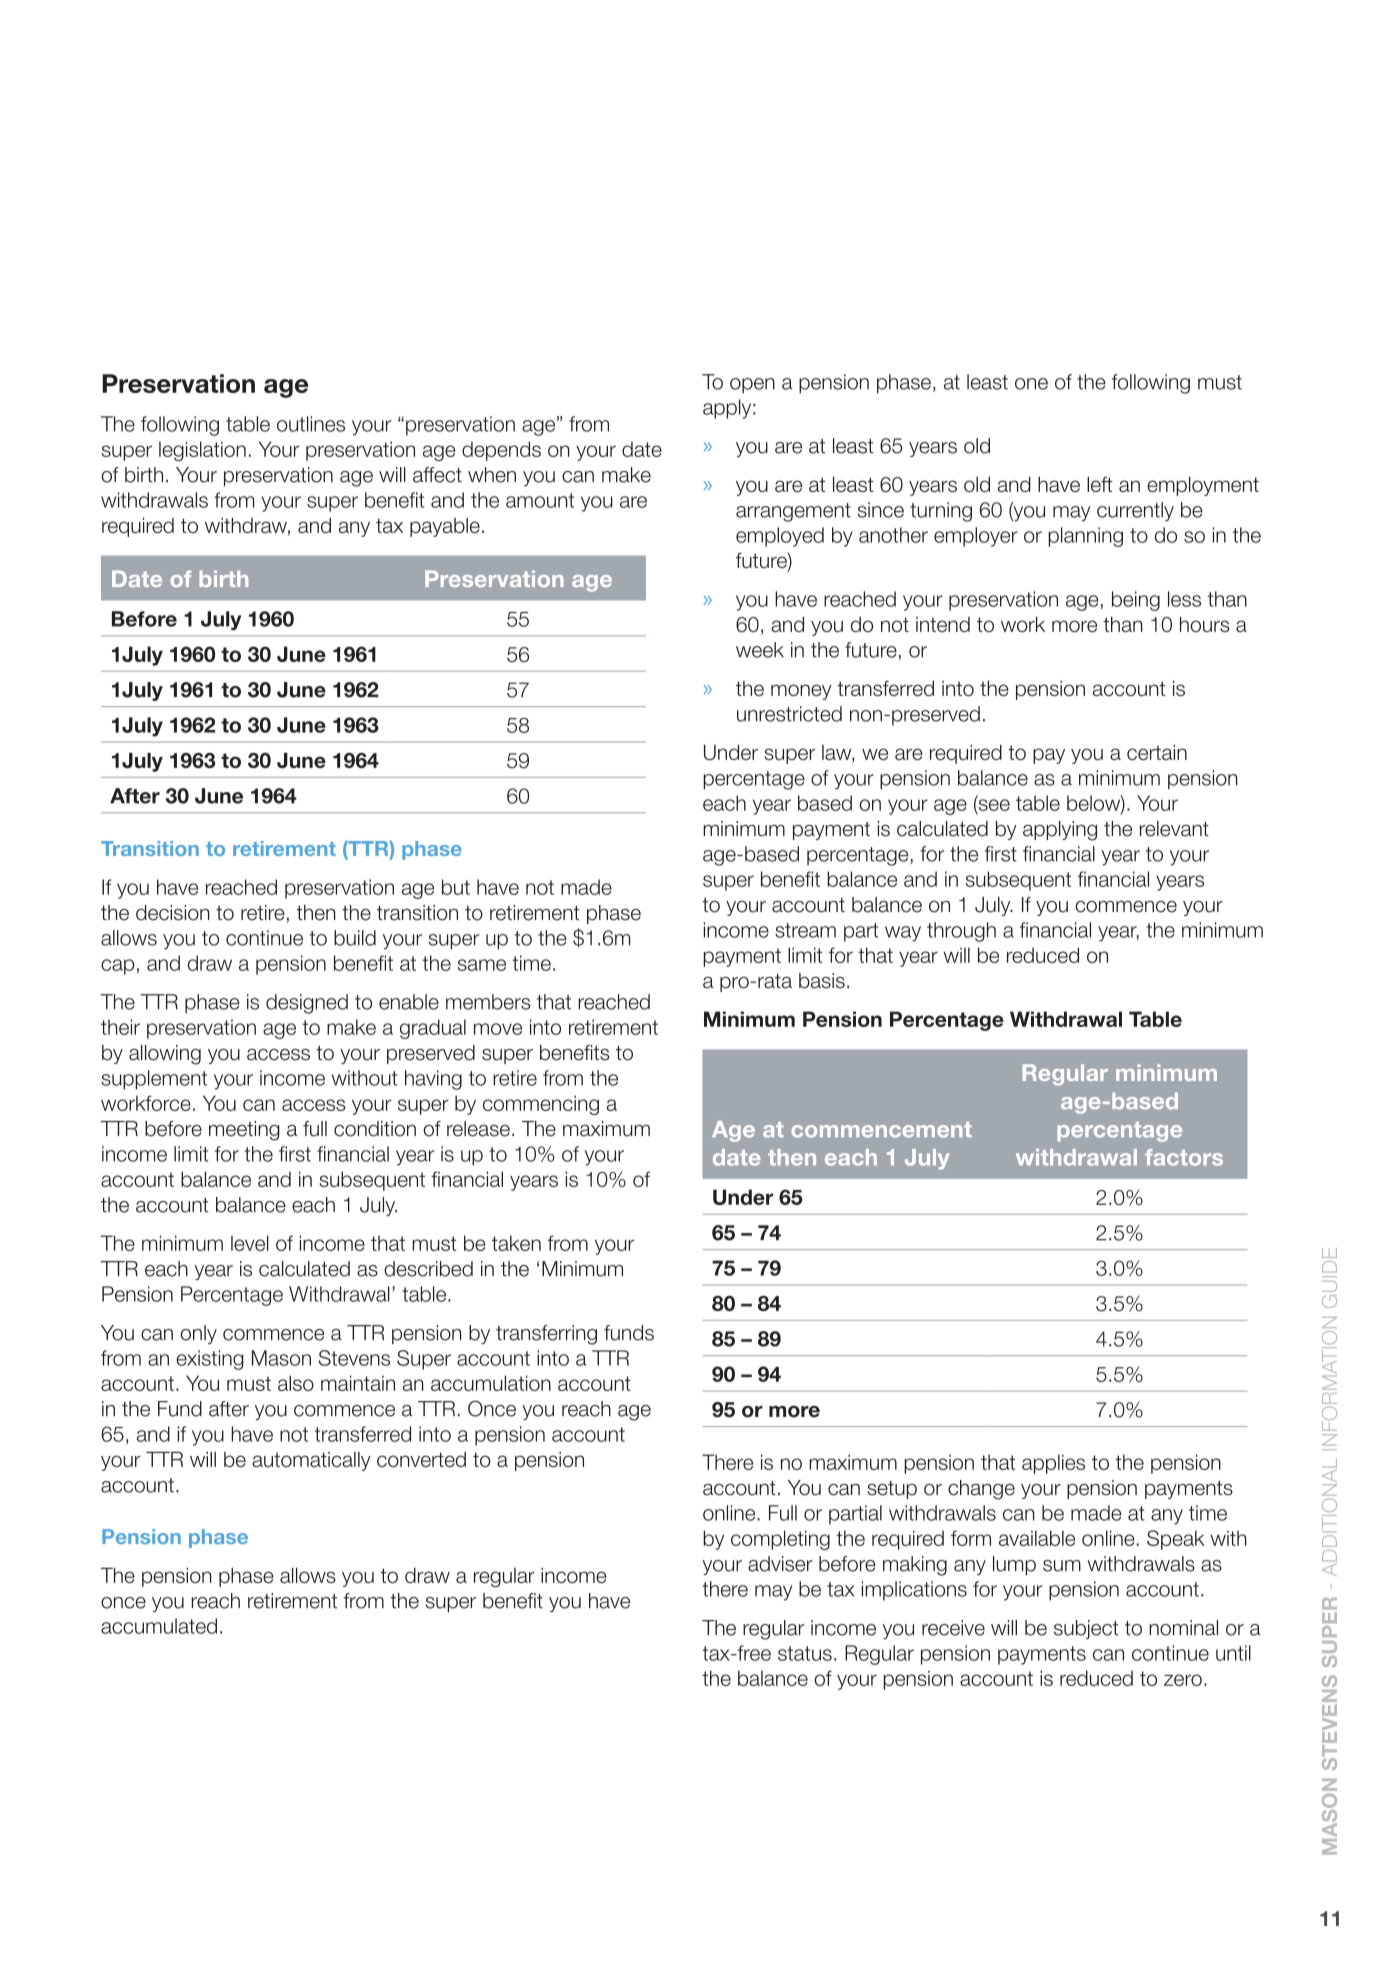  Describe the element at coordinates (1184, 1157) in the page. I see `factors` at that location.
